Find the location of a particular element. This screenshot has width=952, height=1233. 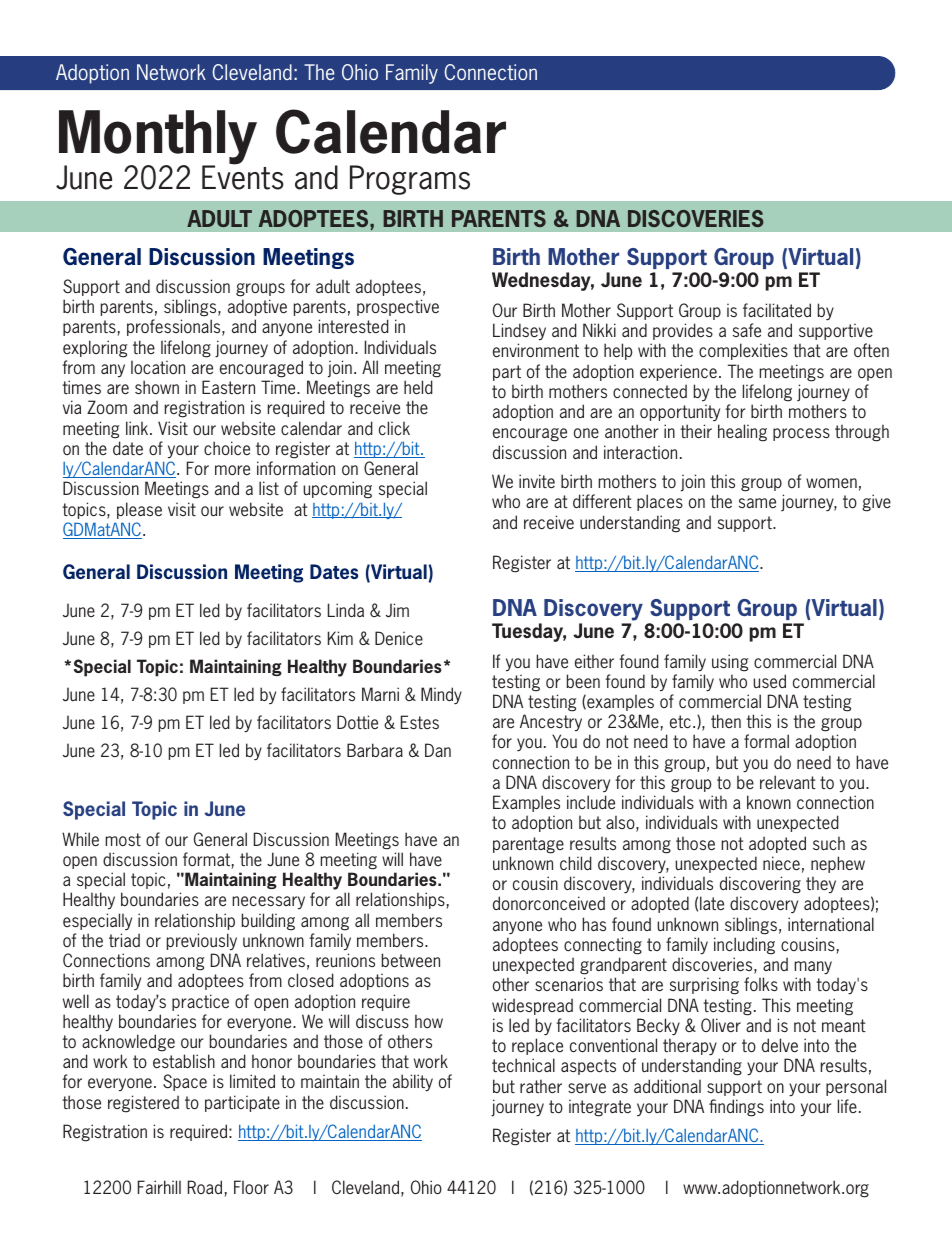

held is located at coordinates (418, 387).
